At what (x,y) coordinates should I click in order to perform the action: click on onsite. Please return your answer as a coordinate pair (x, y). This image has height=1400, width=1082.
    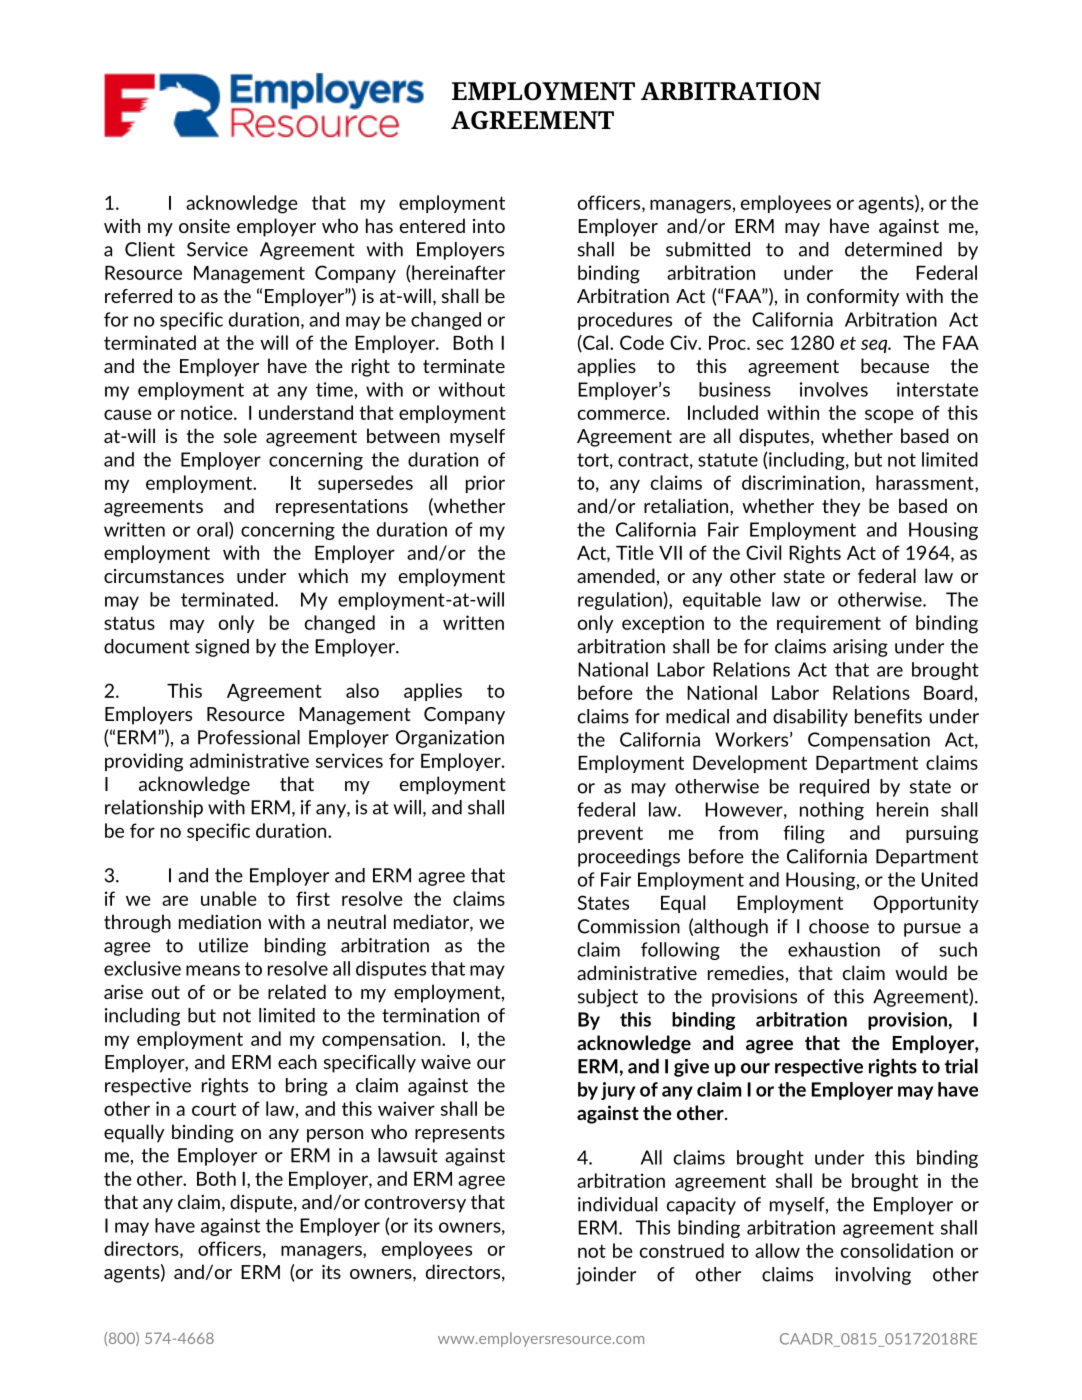
    Looking at the image, I should click on (204, 226).
